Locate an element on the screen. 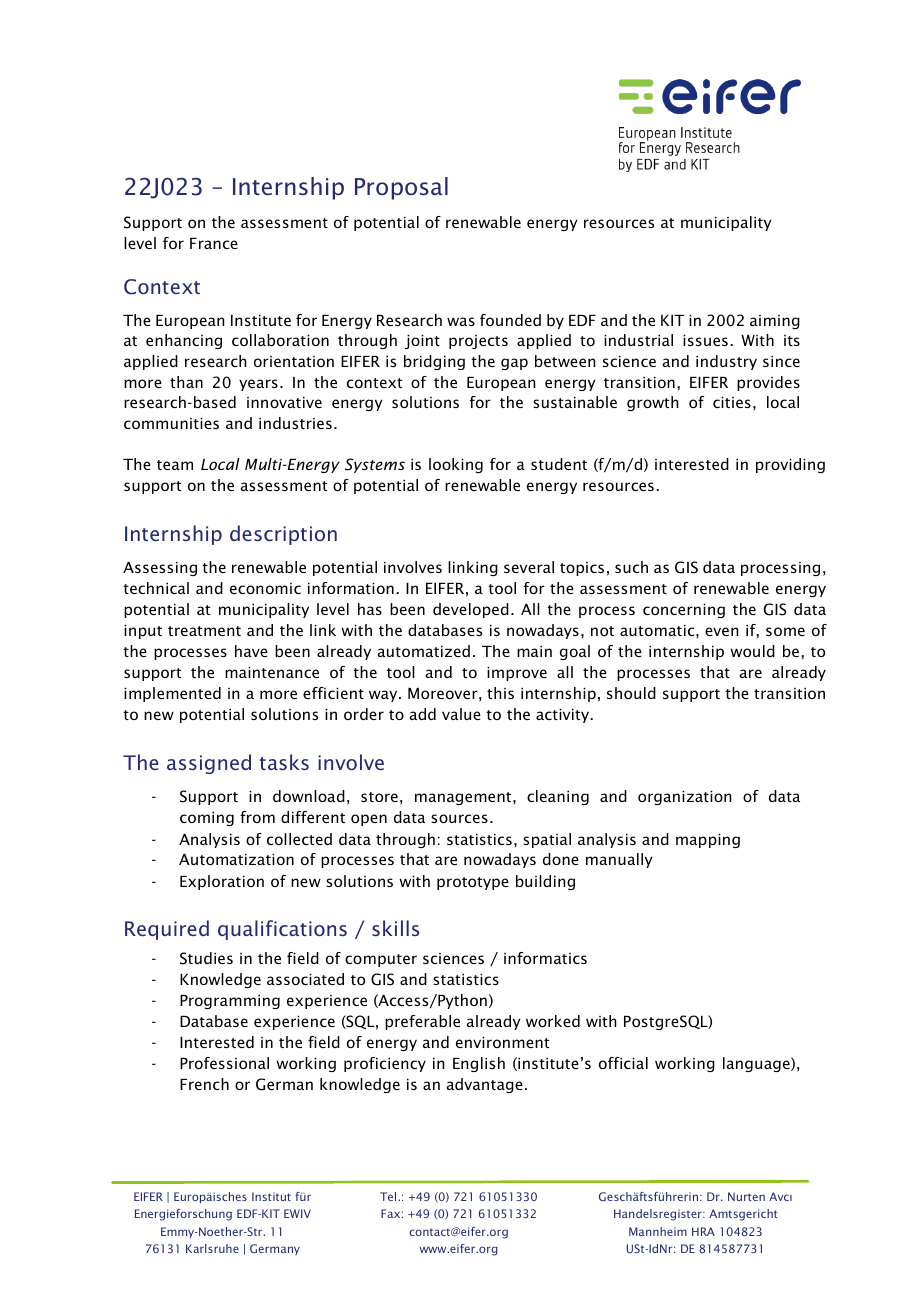  Exploration is located at coordinates (222, 882).
